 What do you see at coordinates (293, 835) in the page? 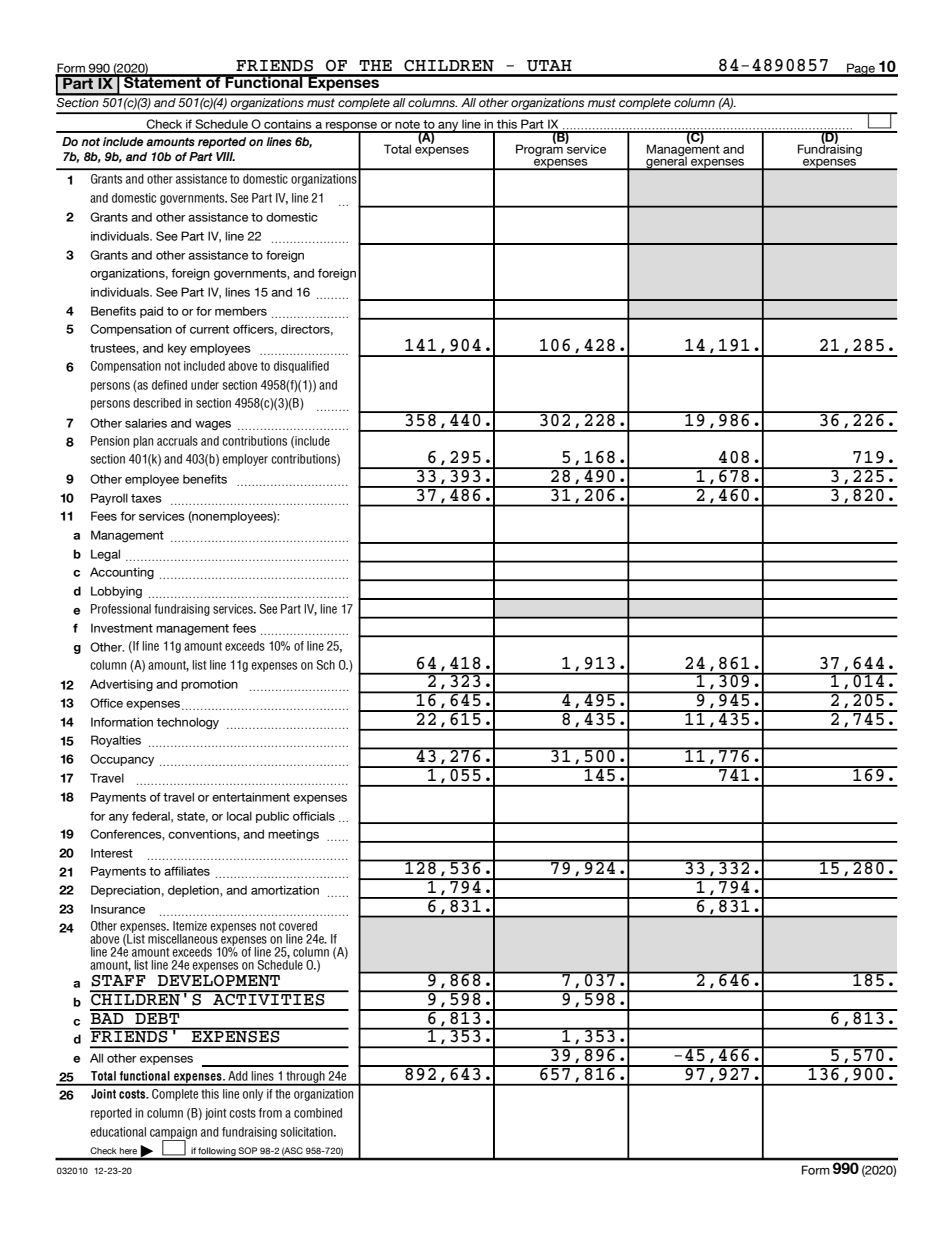
I see `meetings` at bounding box center [293, 835].
